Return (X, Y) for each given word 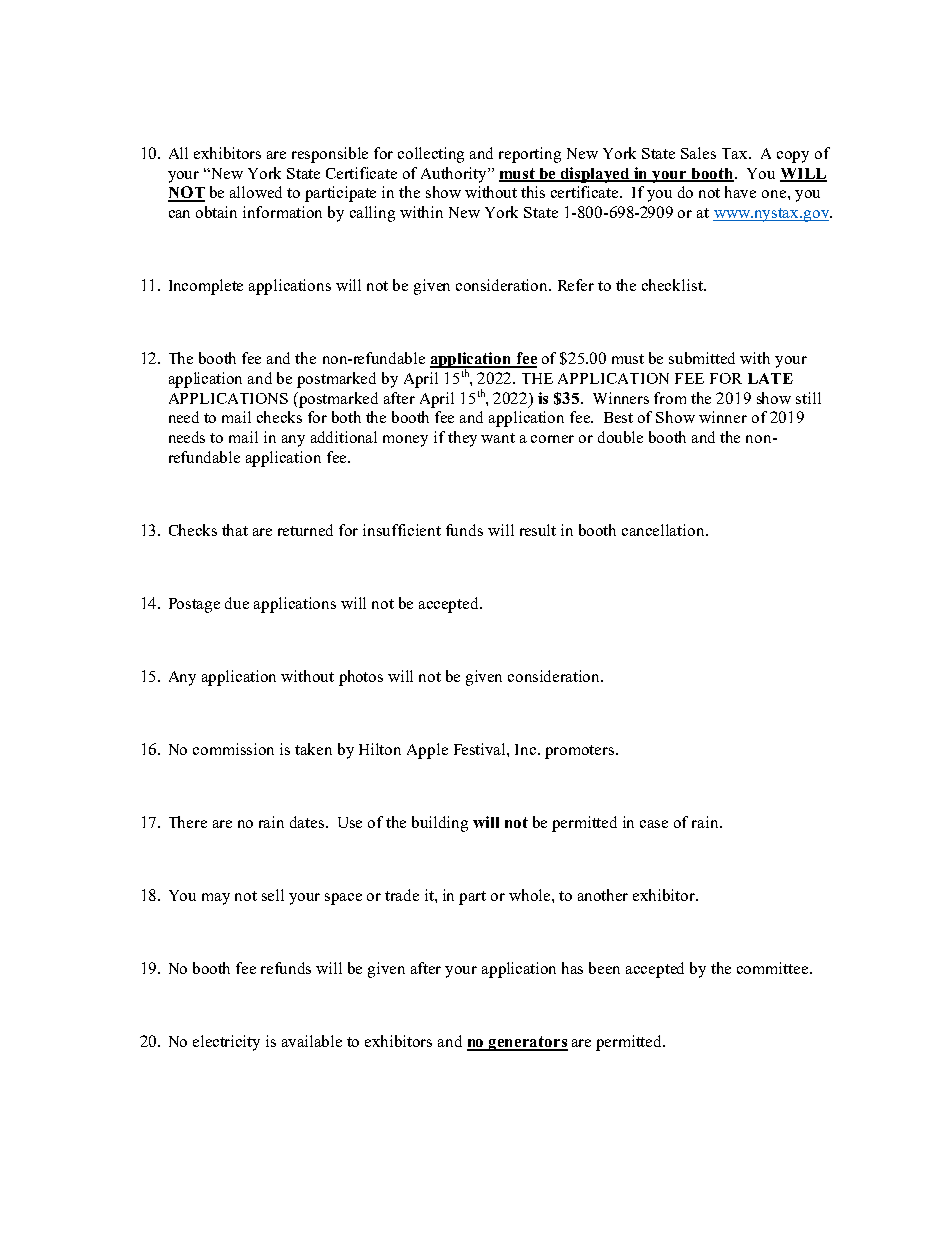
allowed (256, 192)
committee (774, 968)
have (740, 192)
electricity (226, 1043)
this (533, 192)
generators (527, 1043)
